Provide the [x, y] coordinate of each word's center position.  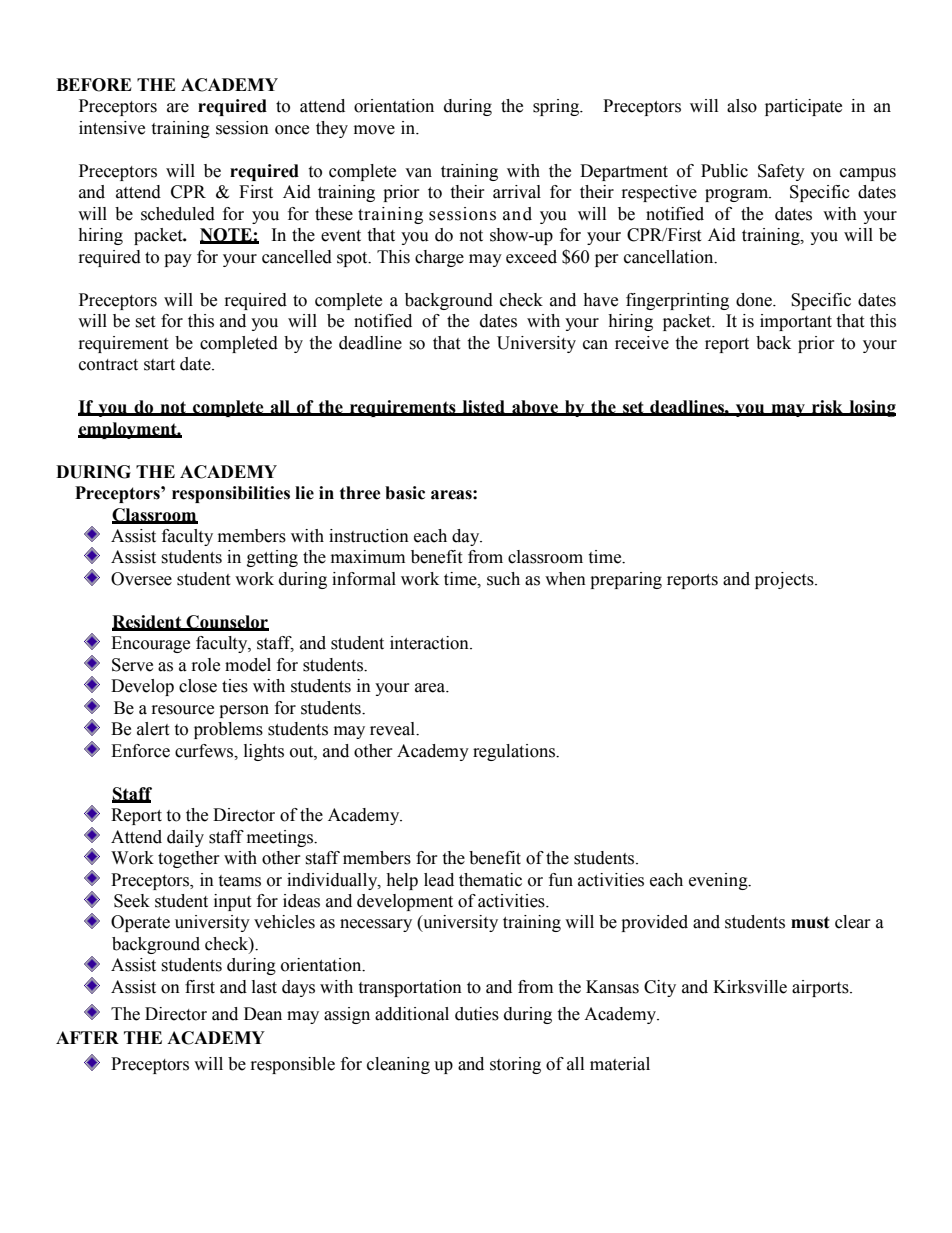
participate [803, 107]
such [503, 579]
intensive [112, 128]
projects [785, 580]
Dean [263, 1014]
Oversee [141, 579]
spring [557, 107]
